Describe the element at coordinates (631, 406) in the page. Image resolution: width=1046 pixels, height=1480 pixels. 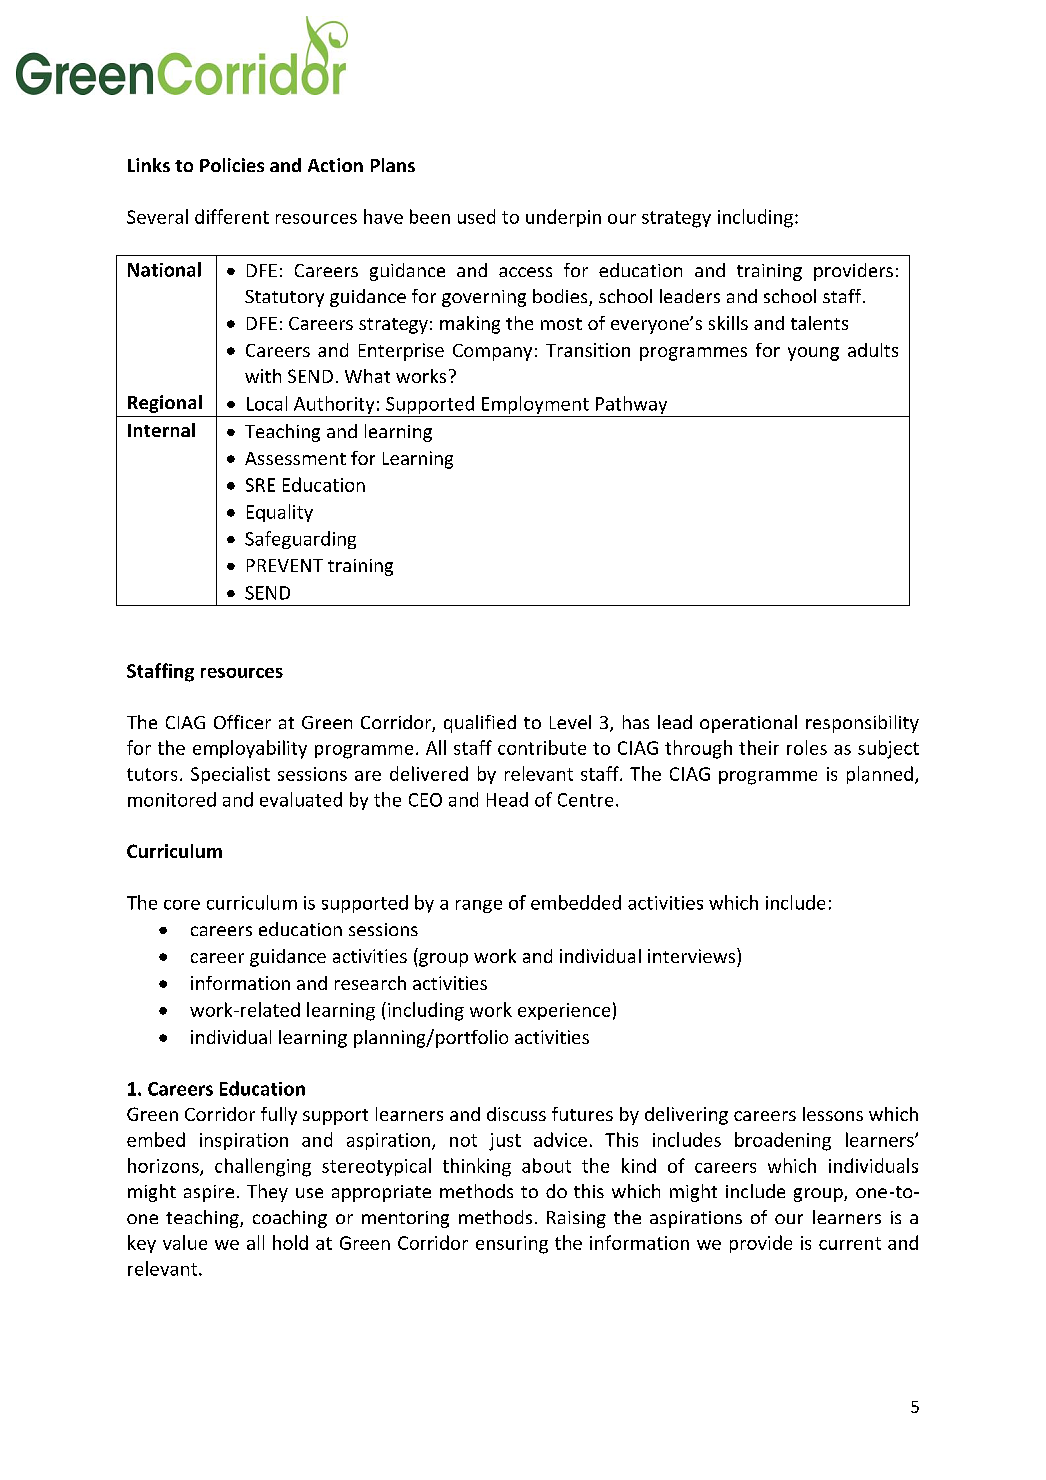
I see `Pathway` at that location.
